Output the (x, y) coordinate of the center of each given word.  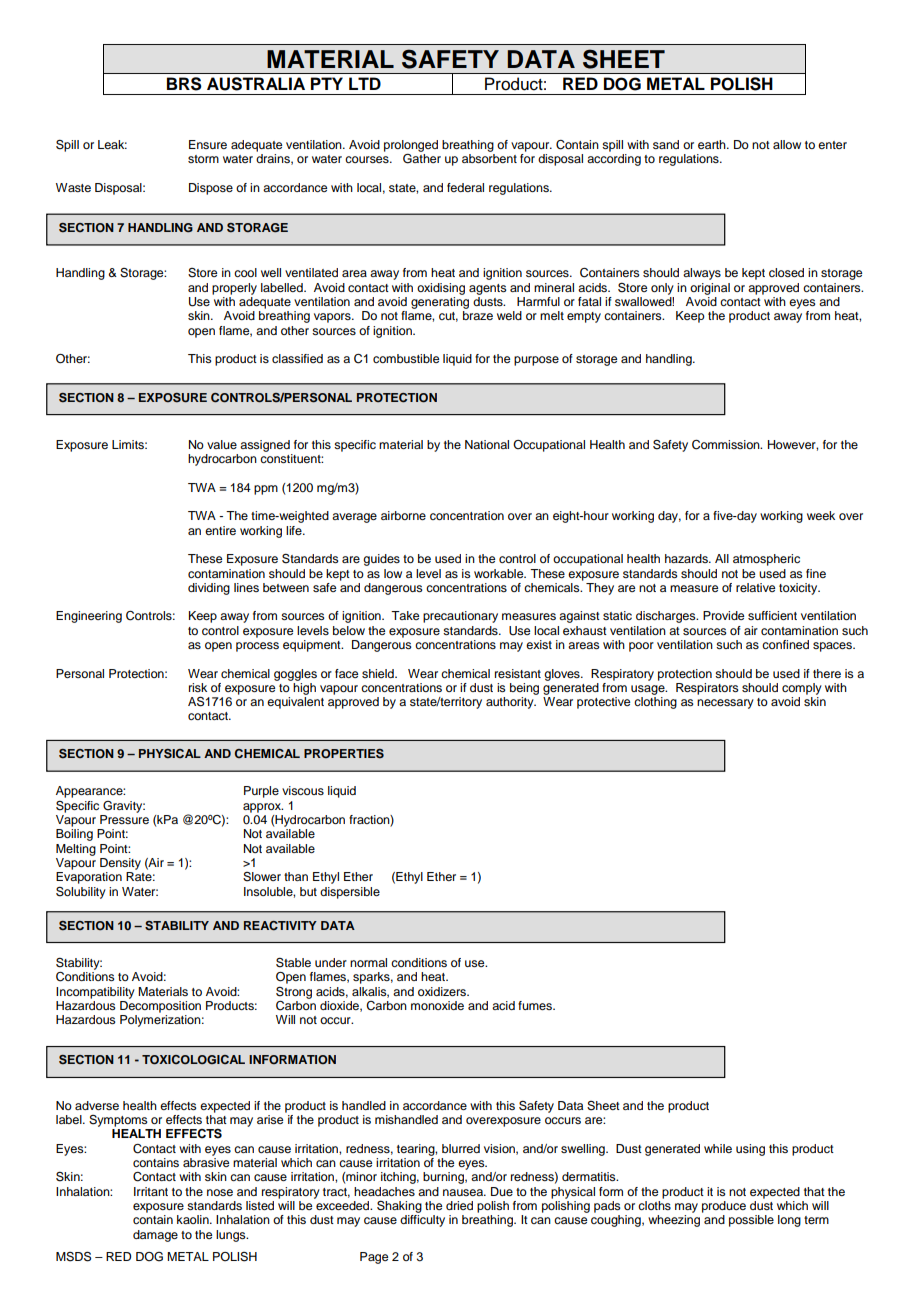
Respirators (707, 689)
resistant (518, 673)
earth (713, 144)
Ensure (208, 144)
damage (155, 1236)
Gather (422, 157)
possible (751, 1221)
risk (198, 687)
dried (459, 1205)
